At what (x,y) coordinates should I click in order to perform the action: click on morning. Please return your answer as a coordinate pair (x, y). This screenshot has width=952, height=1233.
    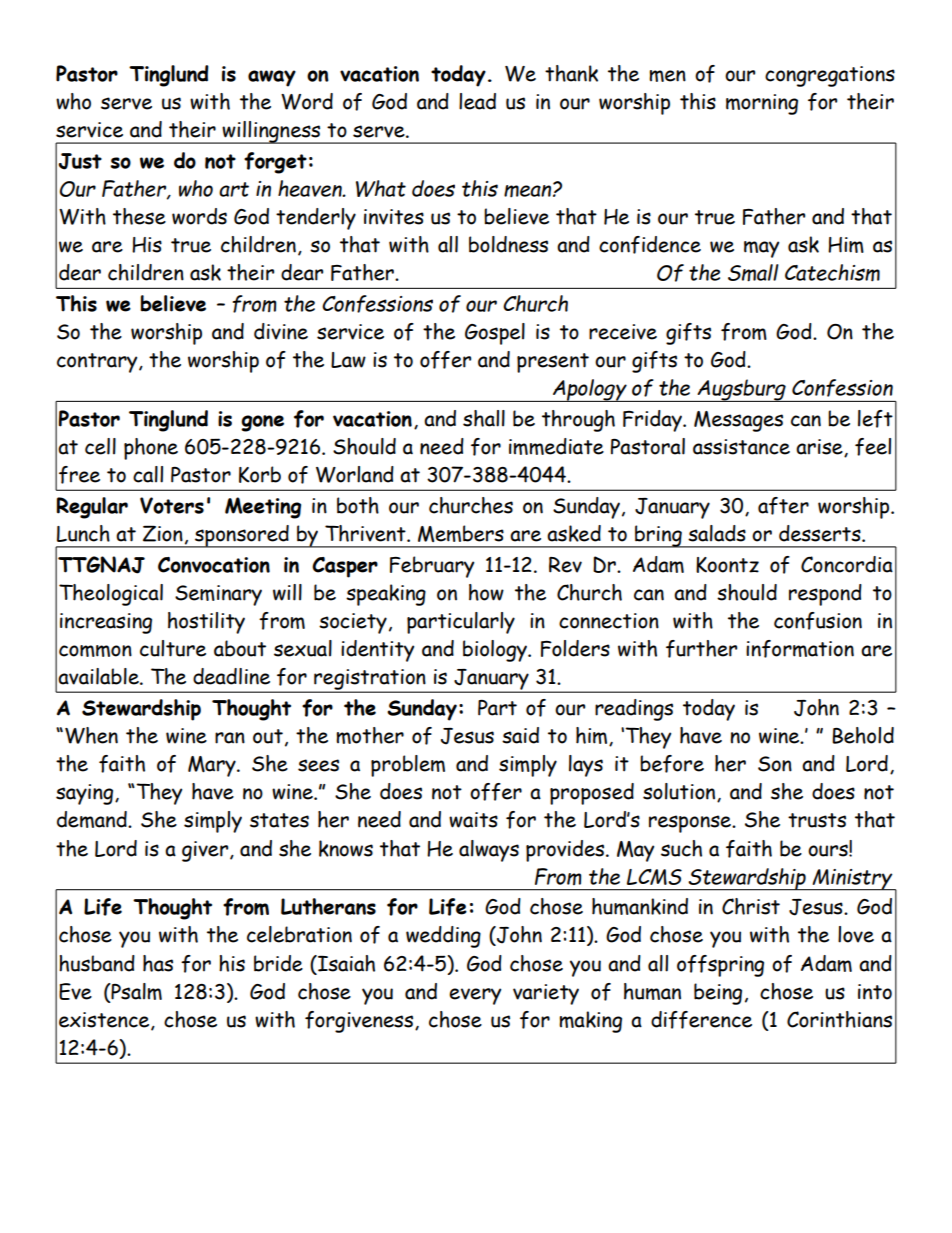
    Looking at the image, I should click on (762, 104).
